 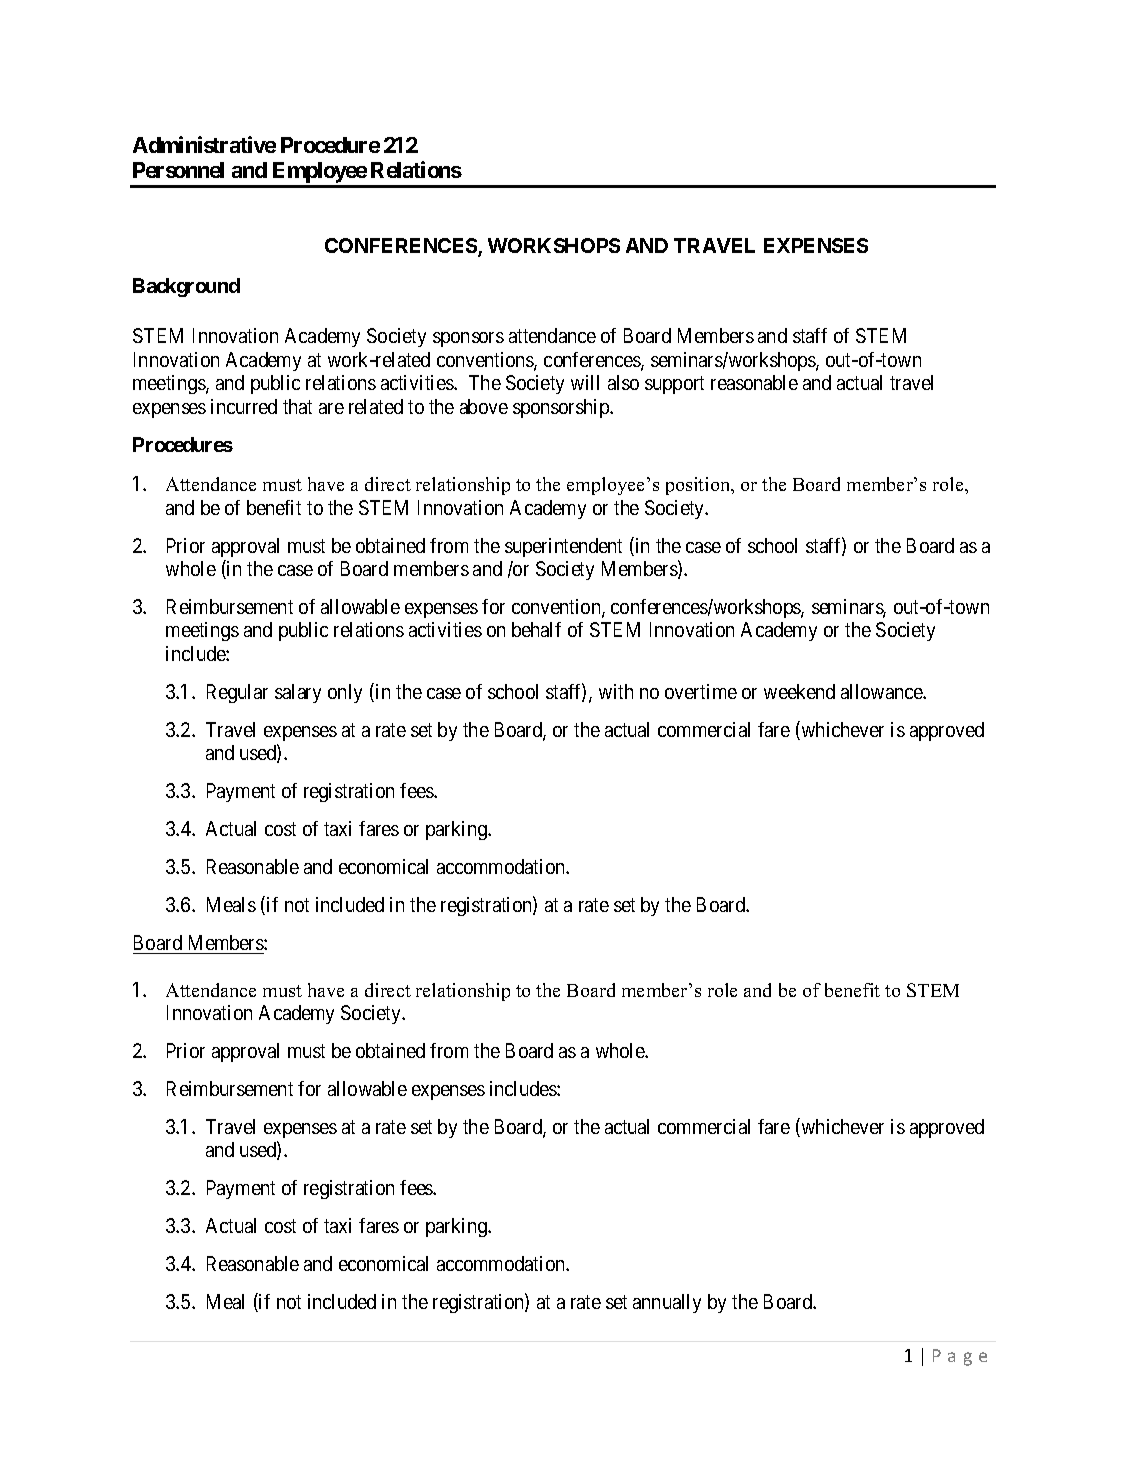 I want to click on Administrative, so click(x=204, y=144).
